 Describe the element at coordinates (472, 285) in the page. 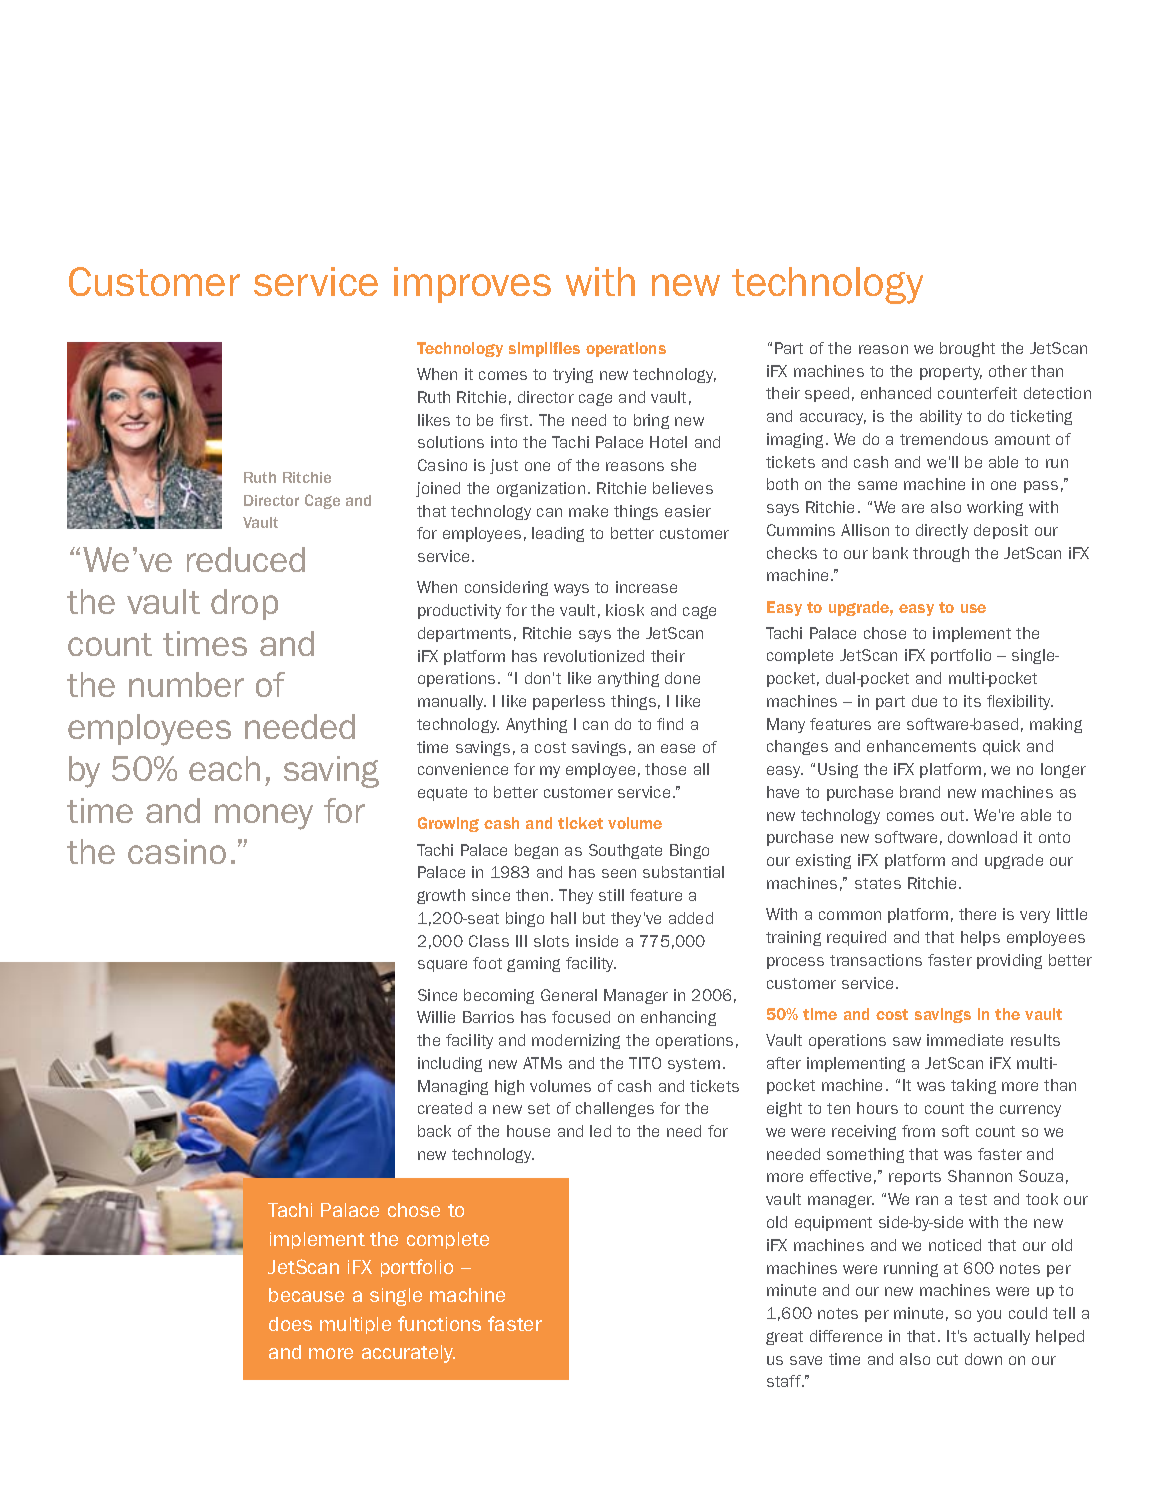

I see `improves` at that location.
